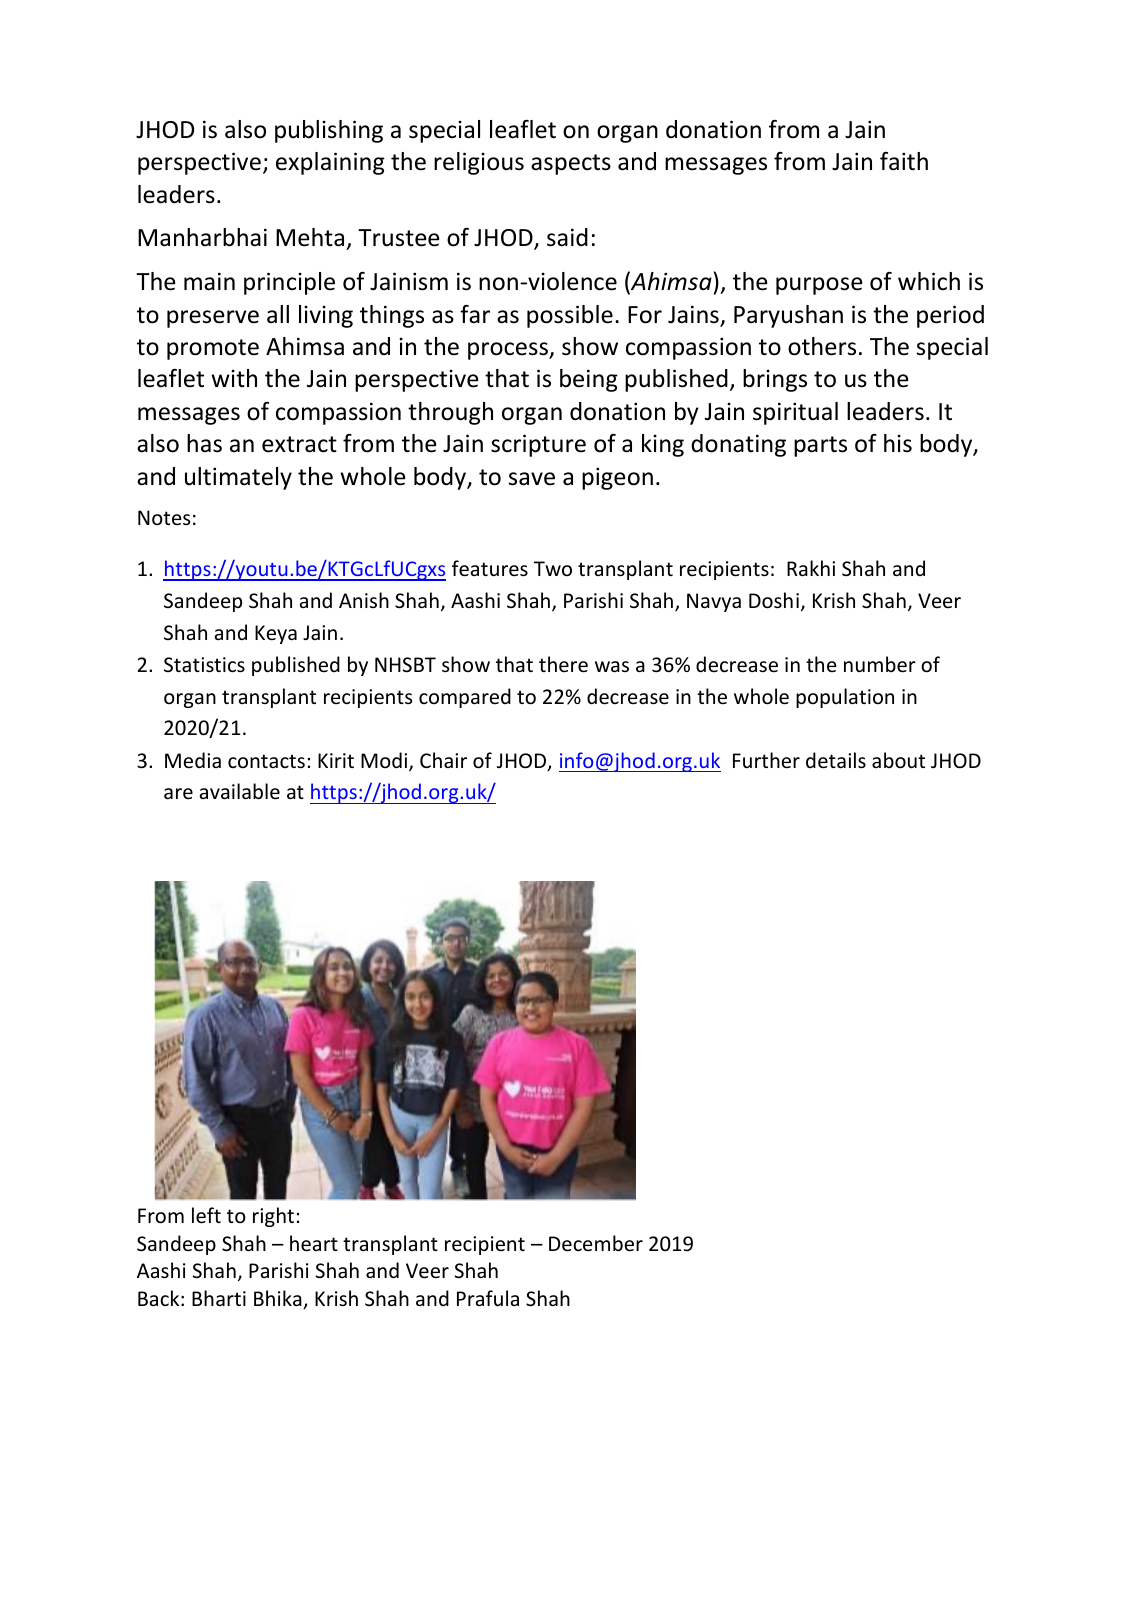 The image size is (1129, 1597). What do you see at coordinates (273, 1217) in the image?
I see `right` at bounding box center [273, 1217].
